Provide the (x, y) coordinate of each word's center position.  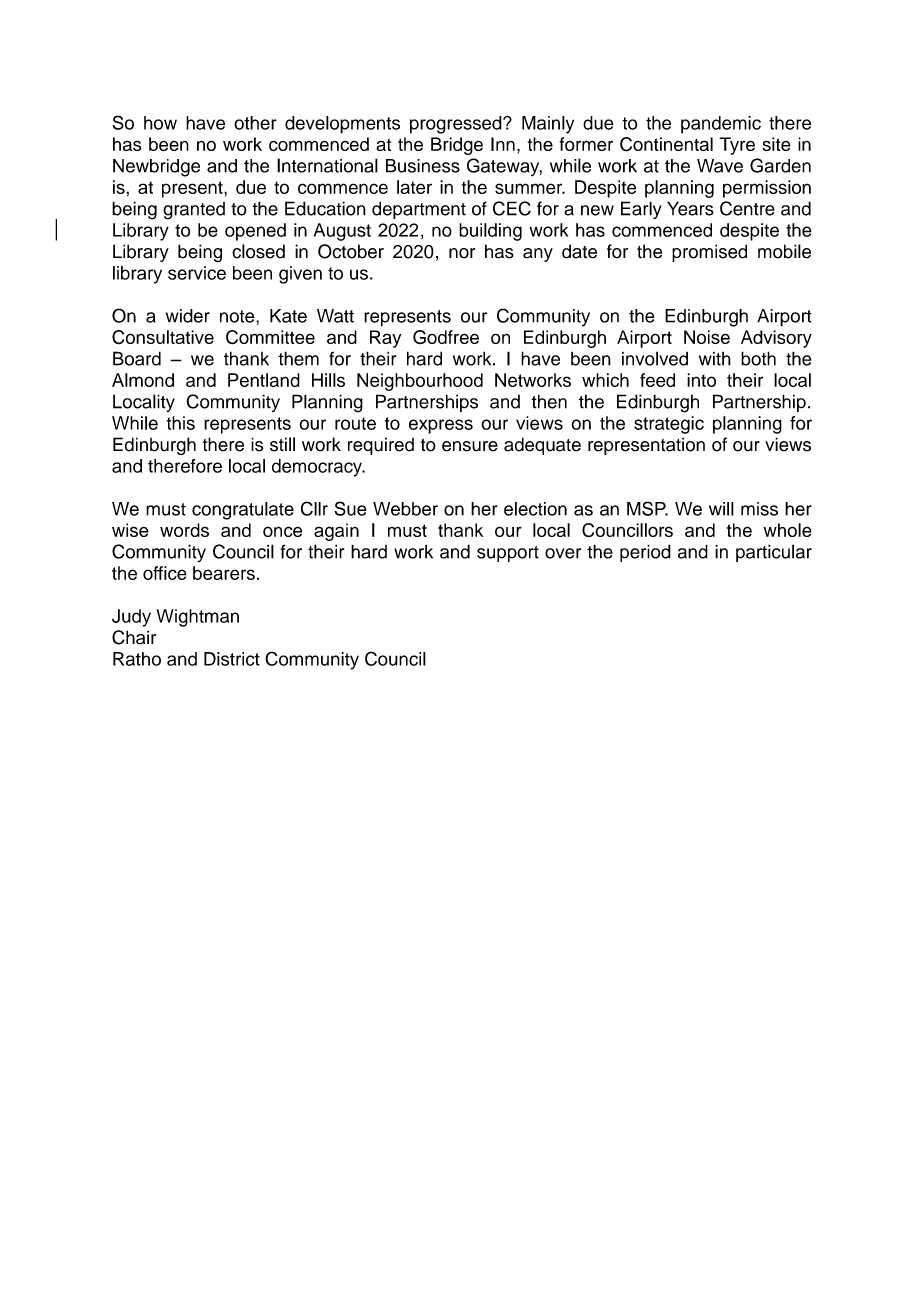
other (255, 123)
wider (188, 316)
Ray (385, 339)
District (232, 659)
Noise (707, 337)
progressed (457, 125)
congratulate (243, 511)
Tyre (737, 146)
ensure (470, 446)
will (721, 509)
